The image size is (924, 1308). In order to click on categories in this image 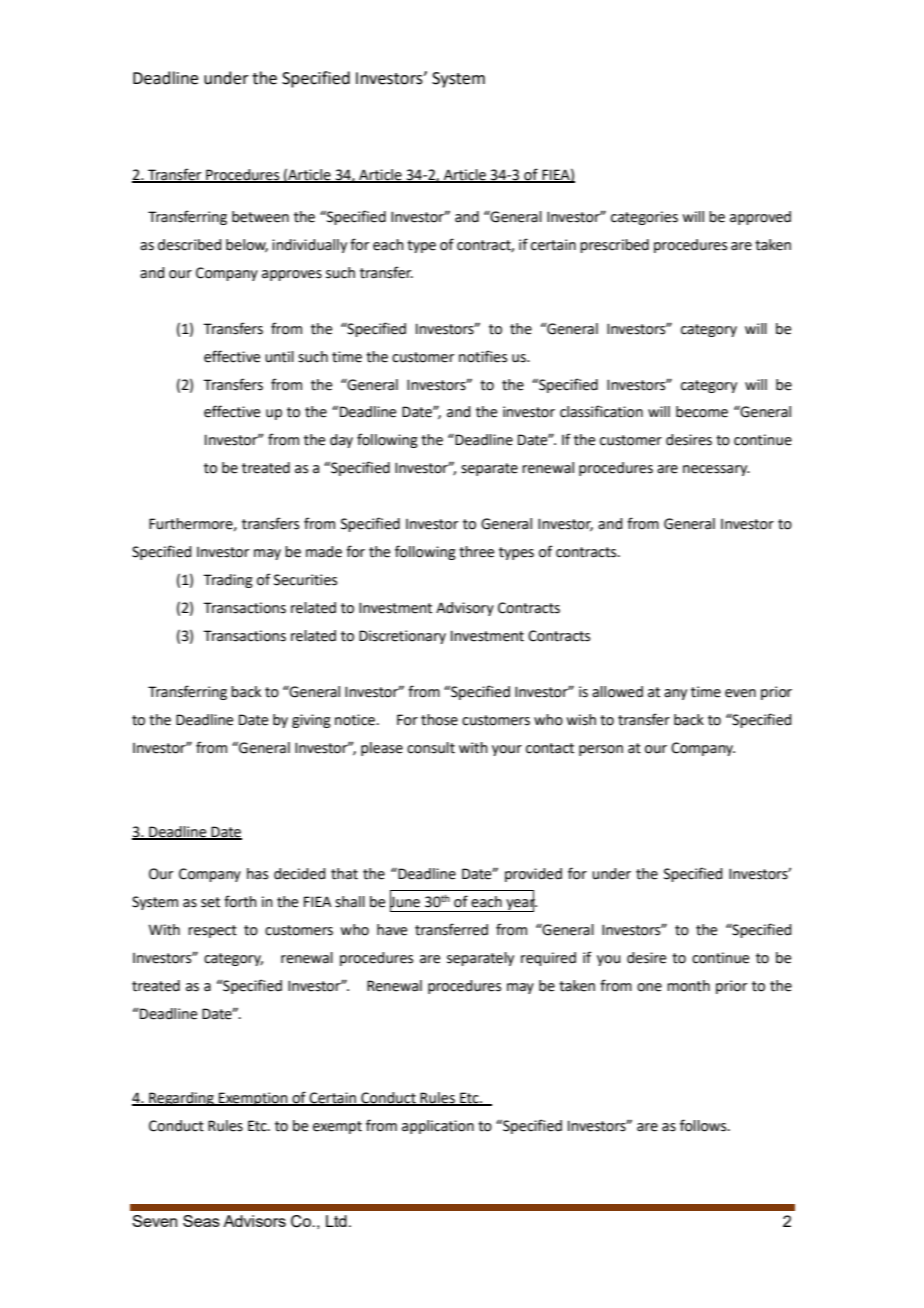, I will do `click(644, 218)`.
